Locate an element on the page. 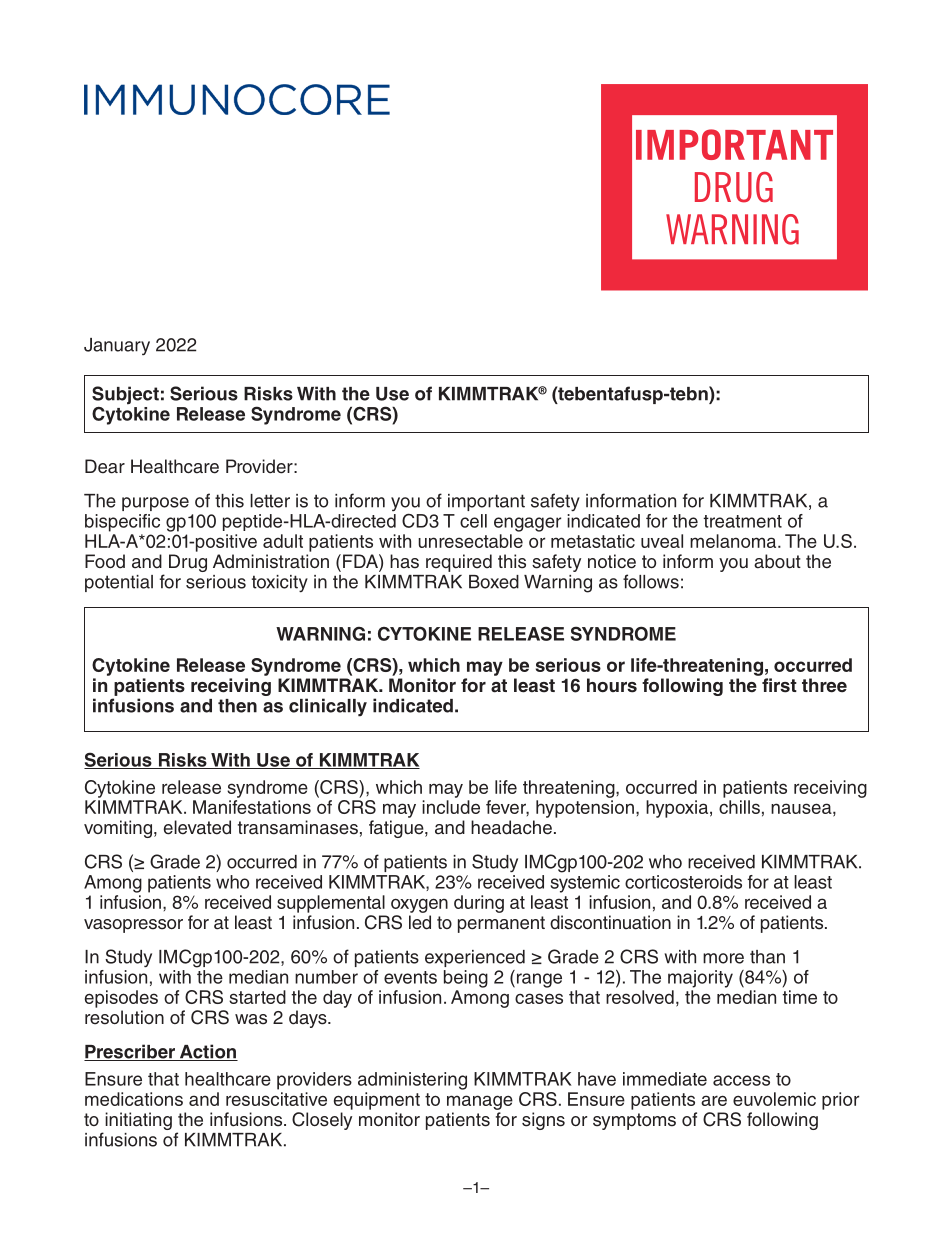  medications is located at coordinates (134, 1099).
